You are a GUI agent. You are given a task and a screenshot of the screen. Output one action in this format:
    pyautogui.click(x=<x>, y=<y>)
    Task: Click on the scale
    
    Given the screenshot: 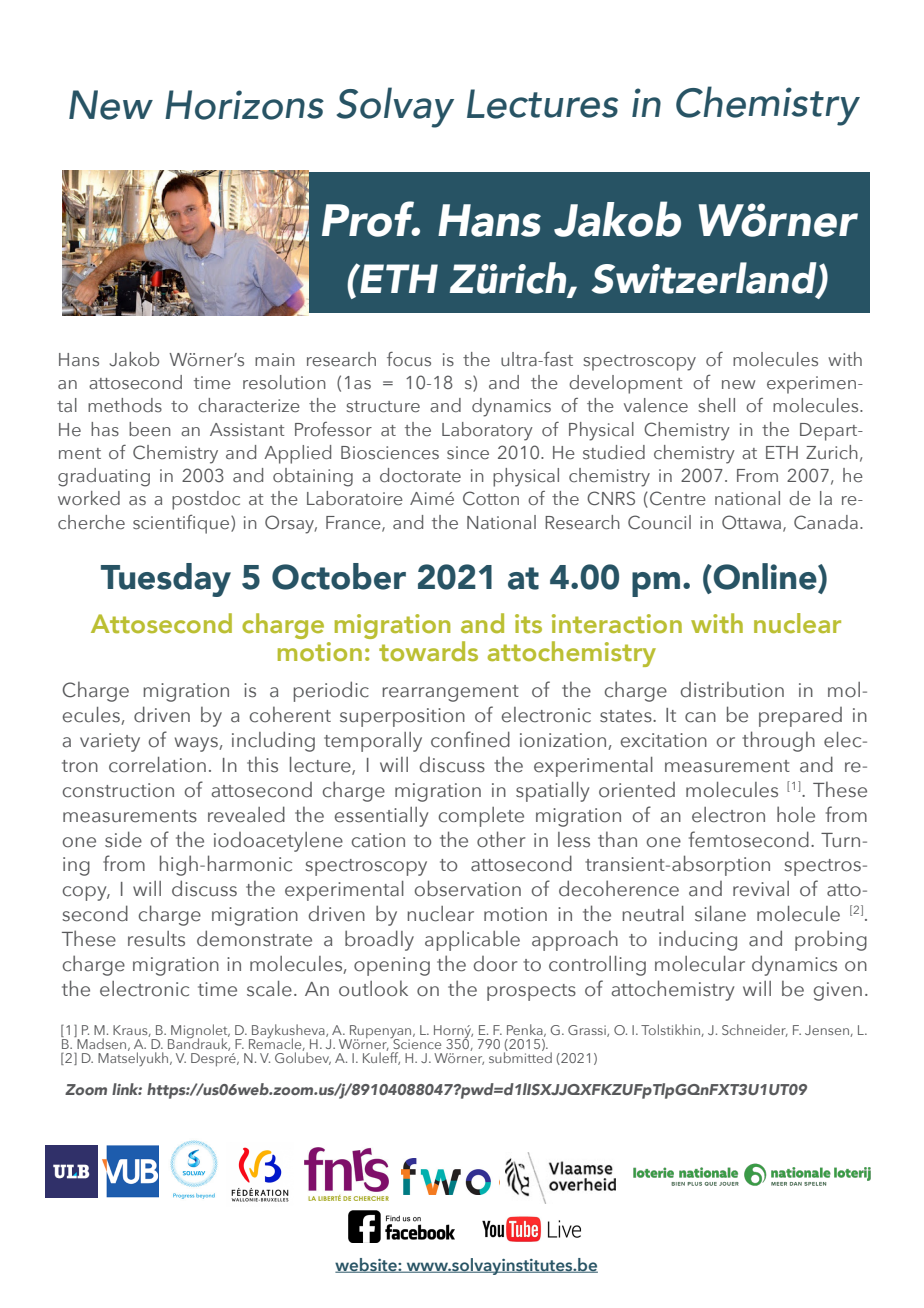 What is the action you would take?
    pyautogui.click(x=269, y=989)
